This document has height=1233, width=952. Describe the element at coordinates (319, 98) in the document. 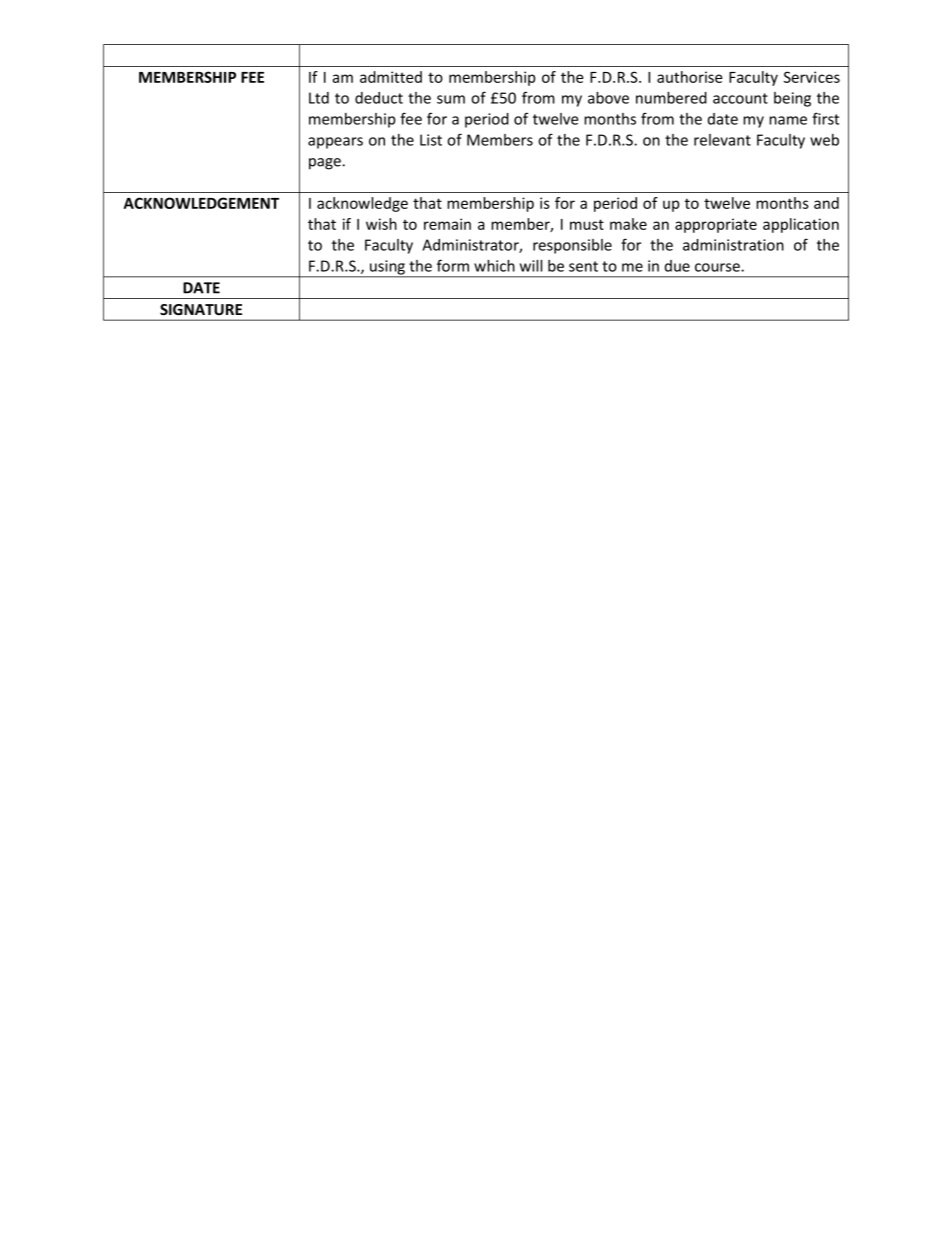

I see `Ltd` at that location.
